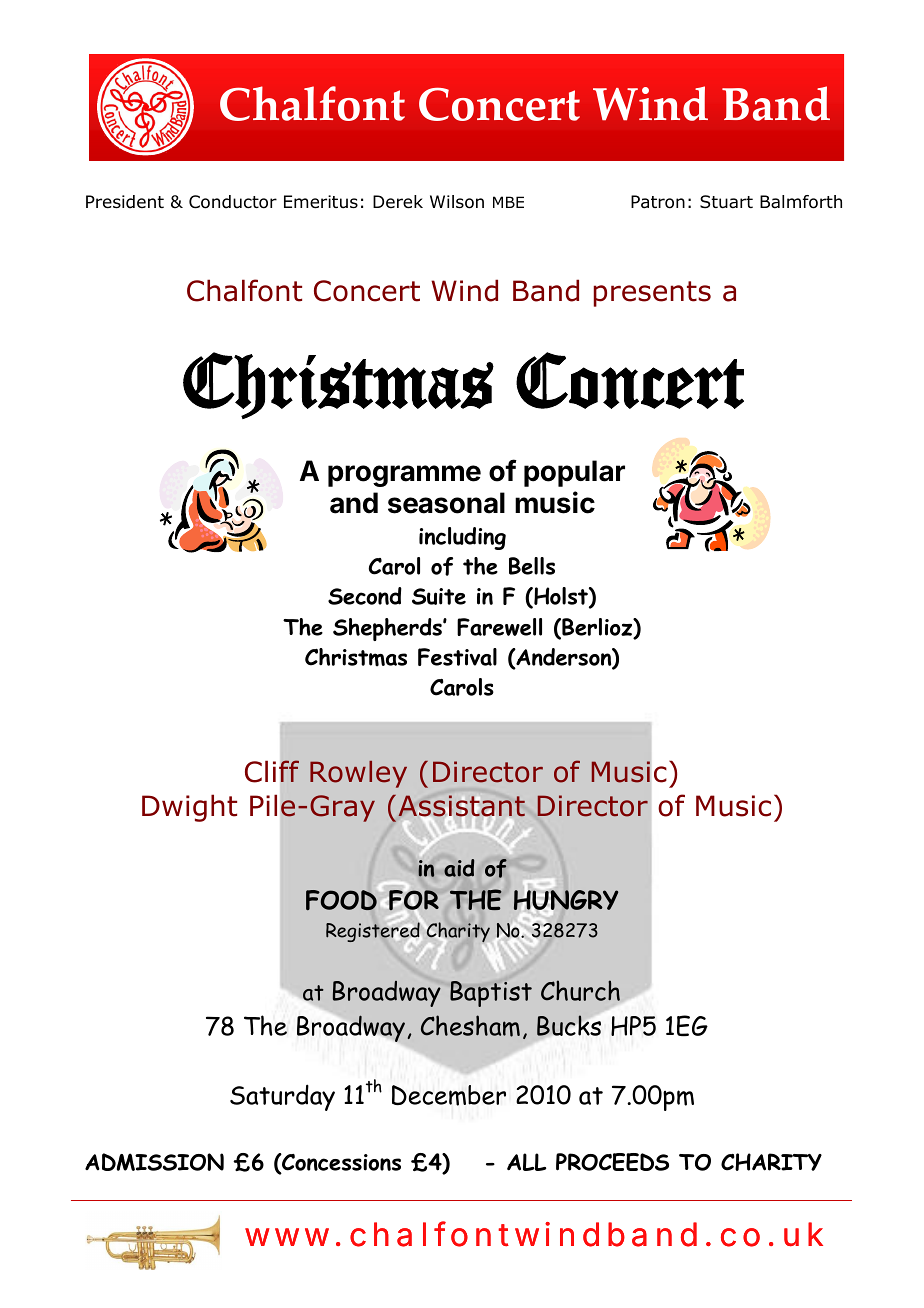  Describe the element at coordinates (457, 657) in the page. I see `Festival` at that location.
